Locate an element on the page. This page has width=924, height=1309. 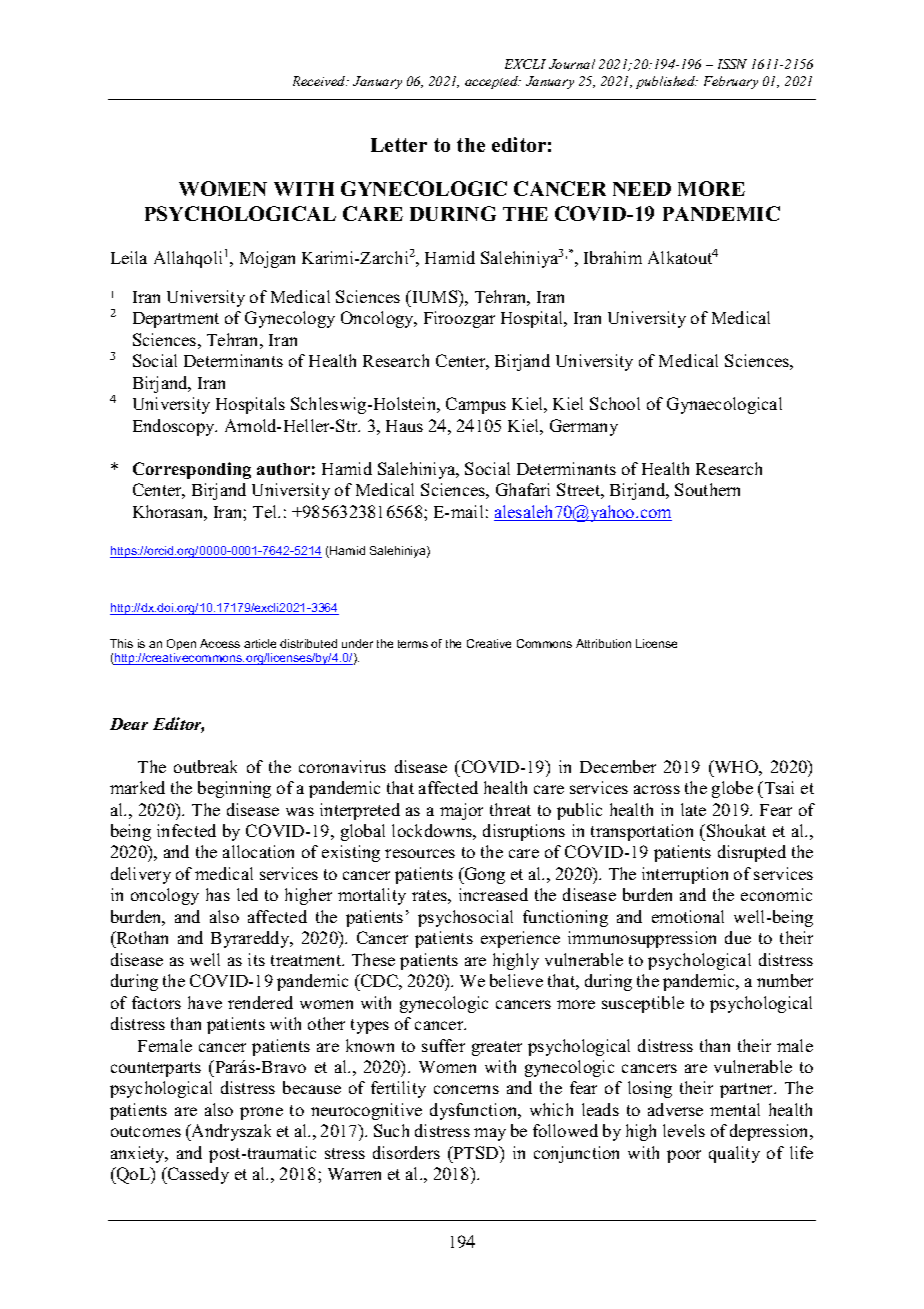
major is located at coordinates (461, 811).
